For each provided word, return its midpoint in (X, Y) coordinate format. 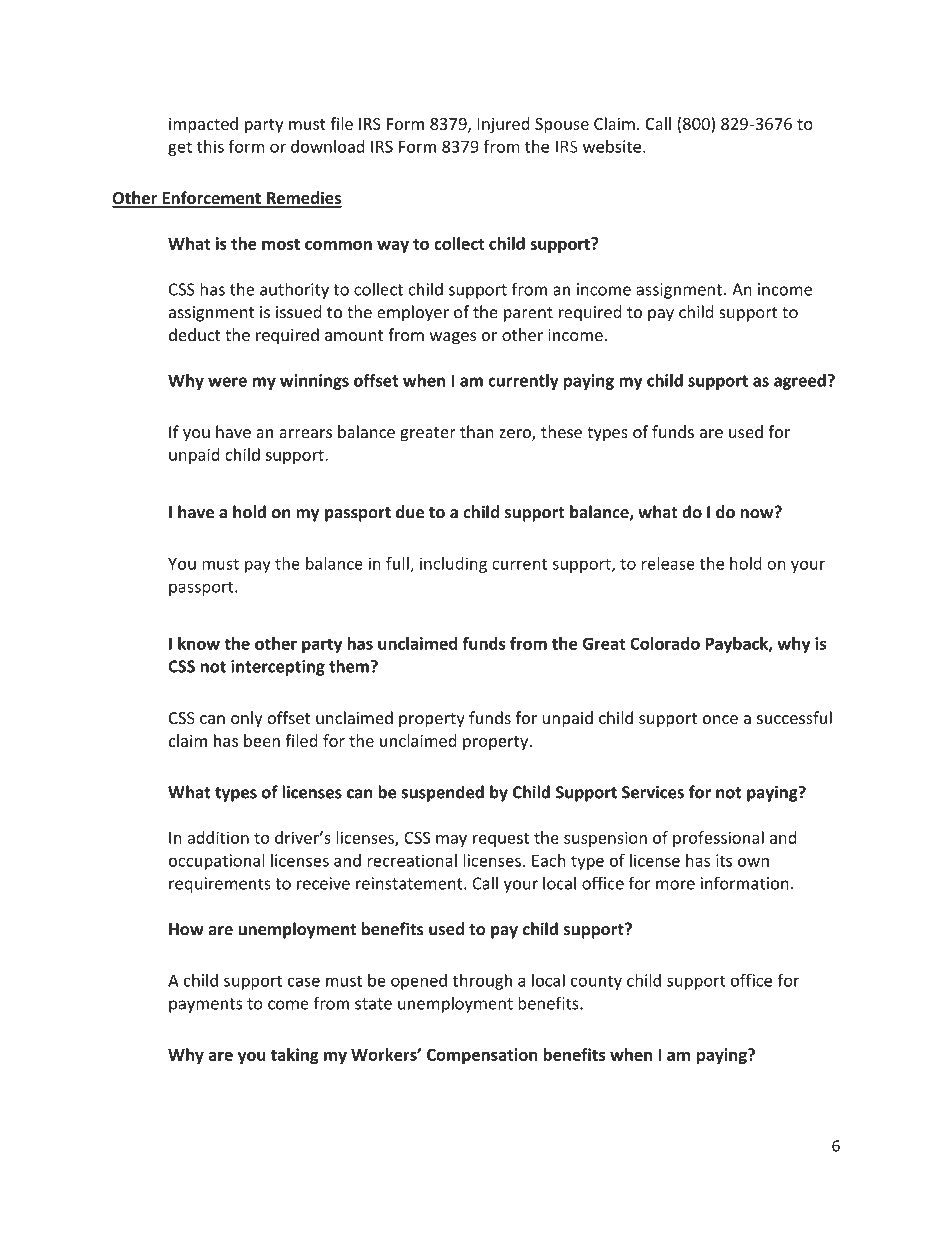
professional (718, 839)
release (668, 563)
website (613, 146)
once (720, 719)
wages (453, 338)
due (410, 512)
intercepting (278, 668)
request (501, 840)
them (349, 666)
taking (295, 1056)
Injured (503, 125)
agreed (800, 382)
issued (298, 312)
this (210, 146)
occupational (217, 862)
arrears (305, 433)
